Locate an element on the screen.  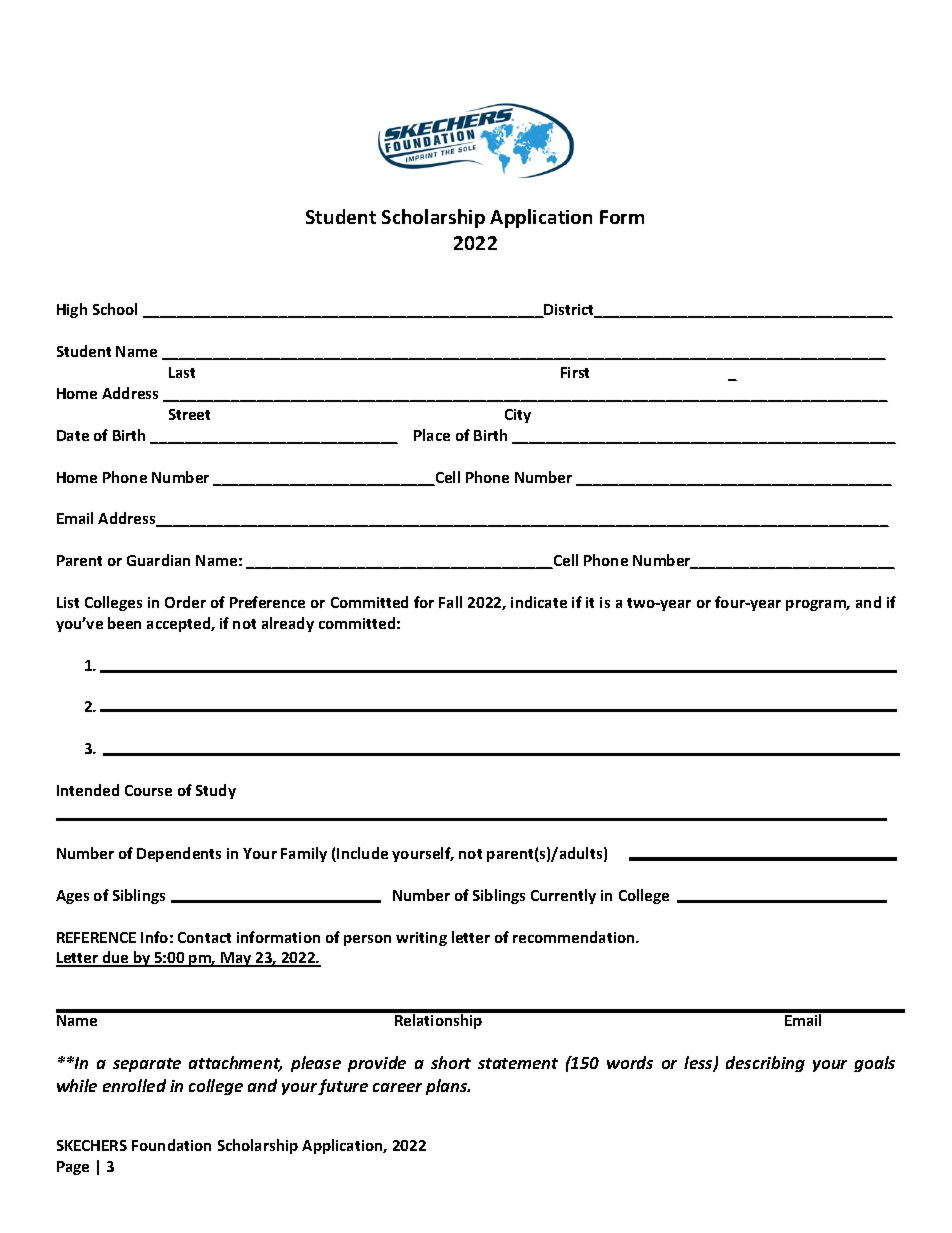
plans is located at coordinates (448, 1087).
